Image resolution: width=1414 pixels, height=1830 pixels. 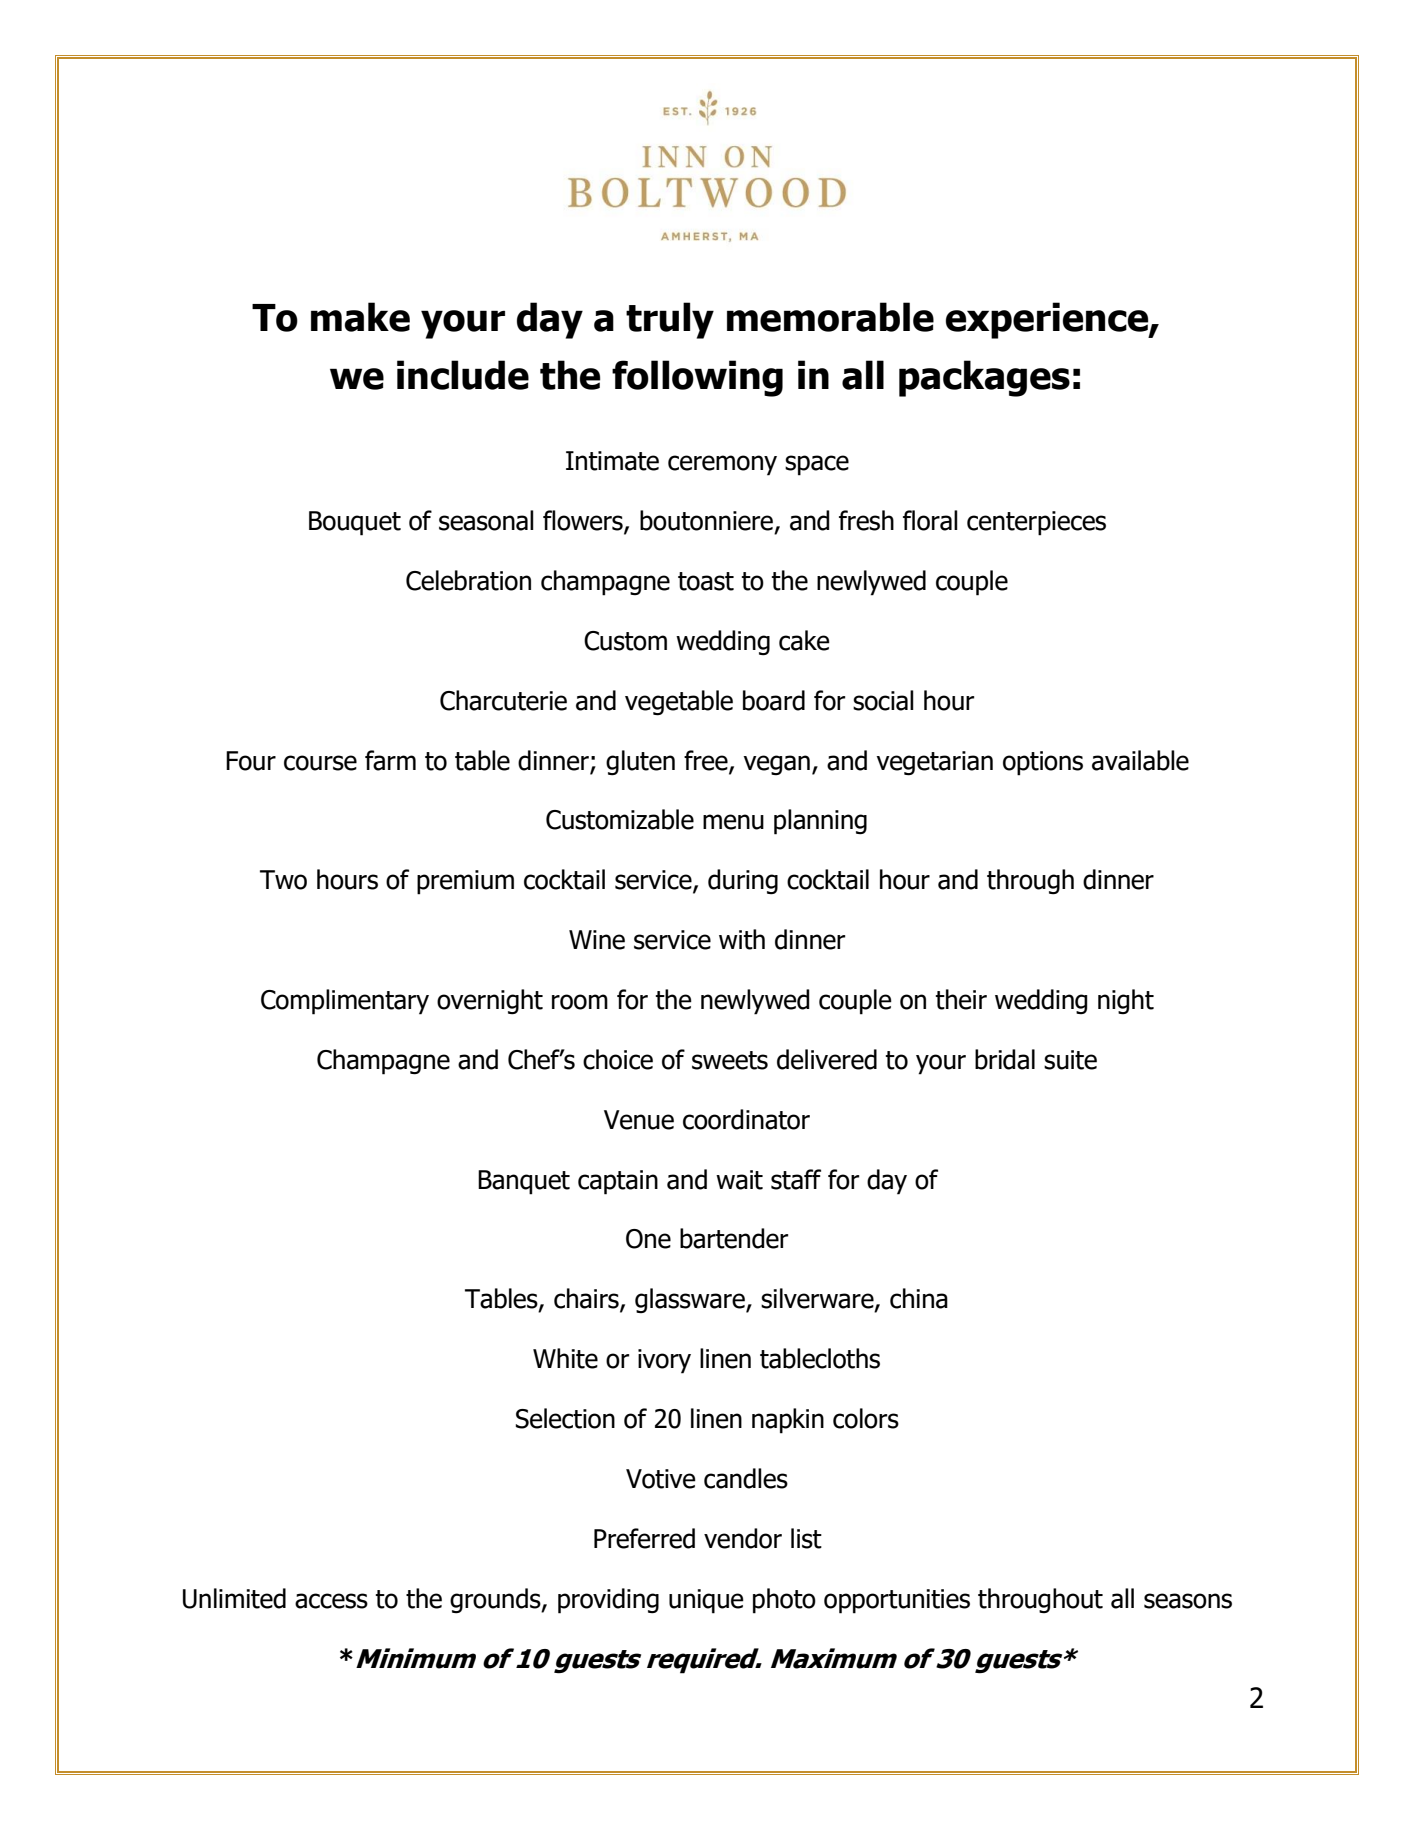 What do you see at coordinates (774, 700) in the image?
I see `board` at bounding box center [774, 700].
